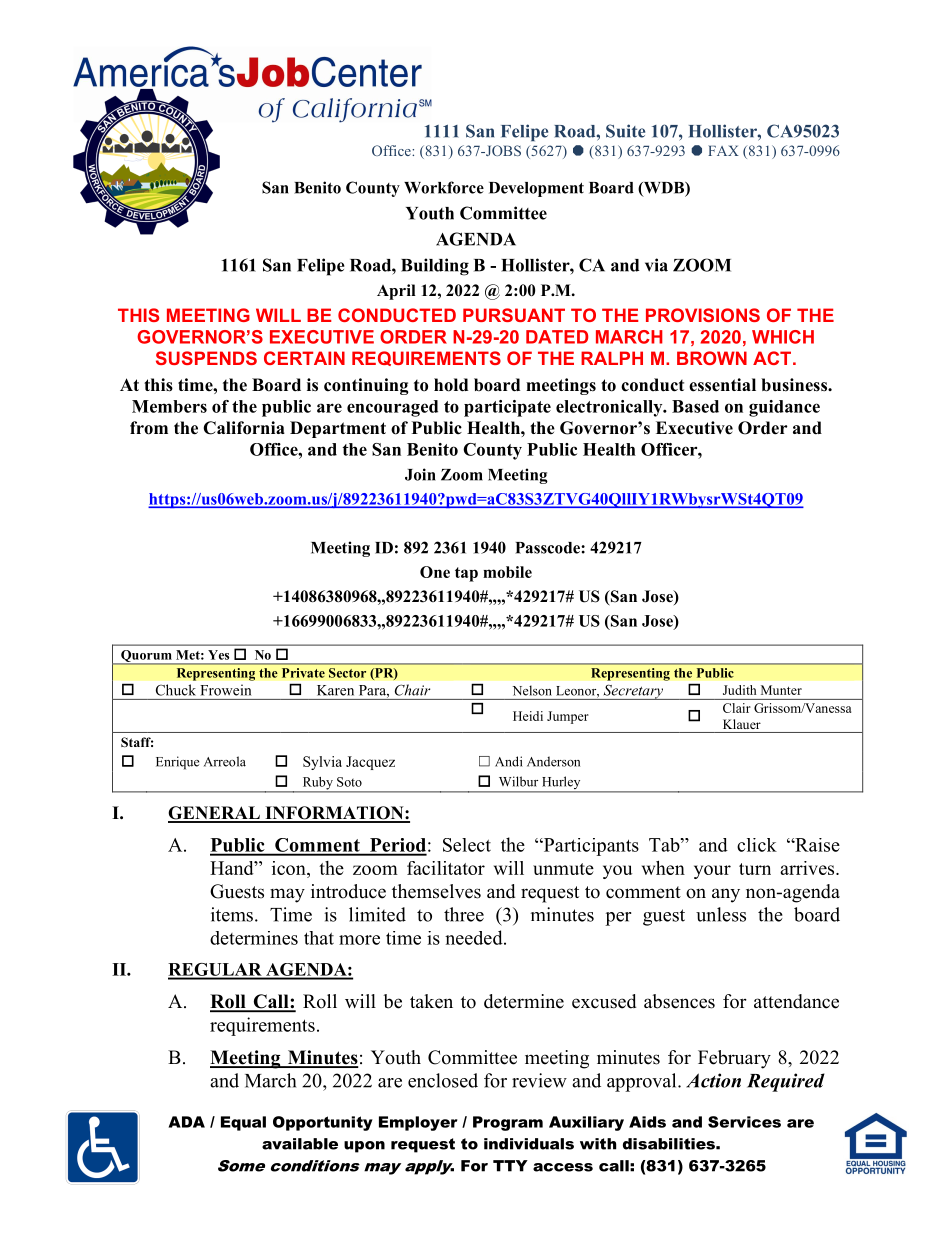 The width and height of the page is (952, 1233). I want to click on Development, so click(536, 189).
